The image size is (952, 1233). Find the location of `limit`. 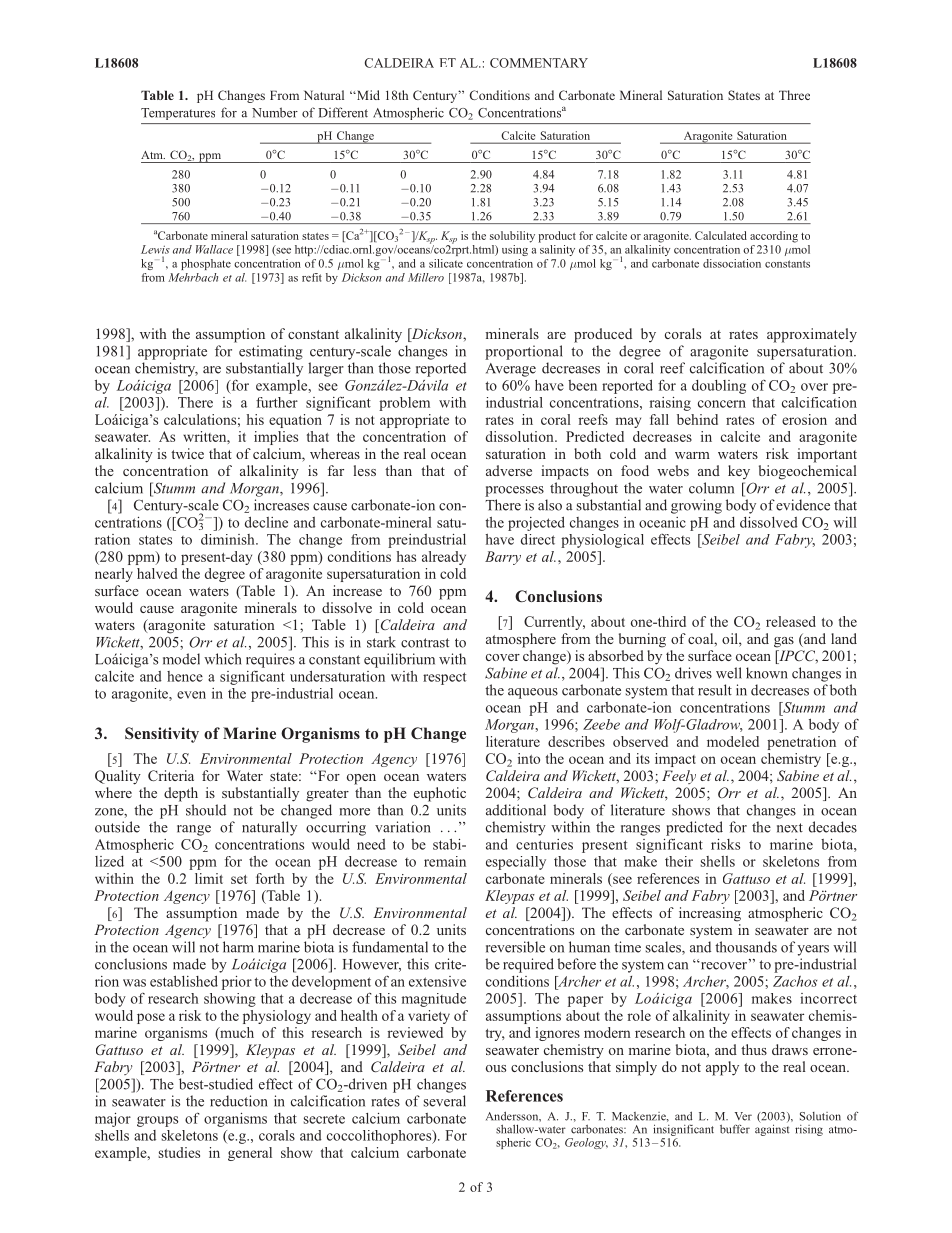

limit is located at coordinates (209, 878).
